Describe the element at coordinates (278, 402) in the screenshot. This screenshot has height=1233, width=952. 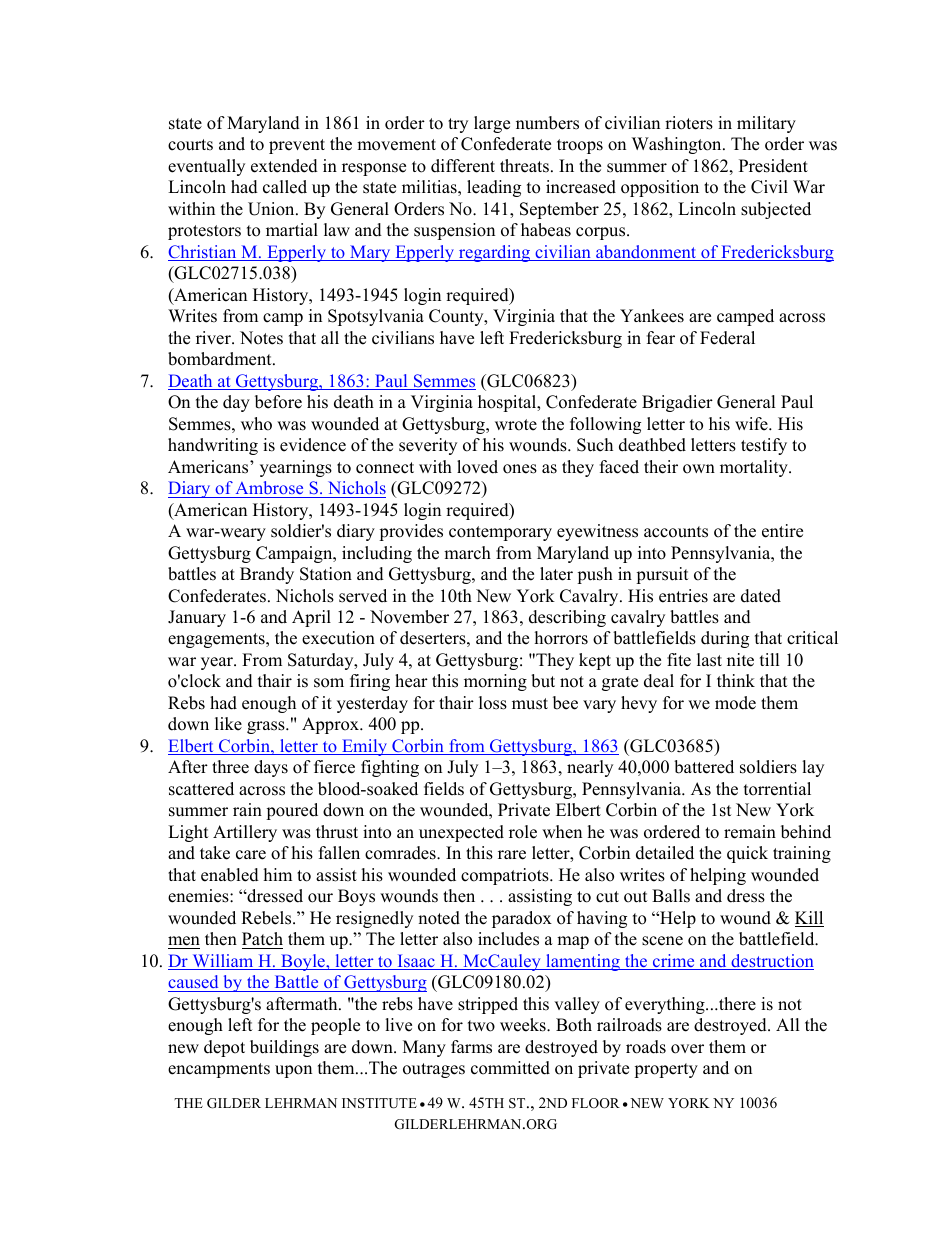
I see `before` at that location.
